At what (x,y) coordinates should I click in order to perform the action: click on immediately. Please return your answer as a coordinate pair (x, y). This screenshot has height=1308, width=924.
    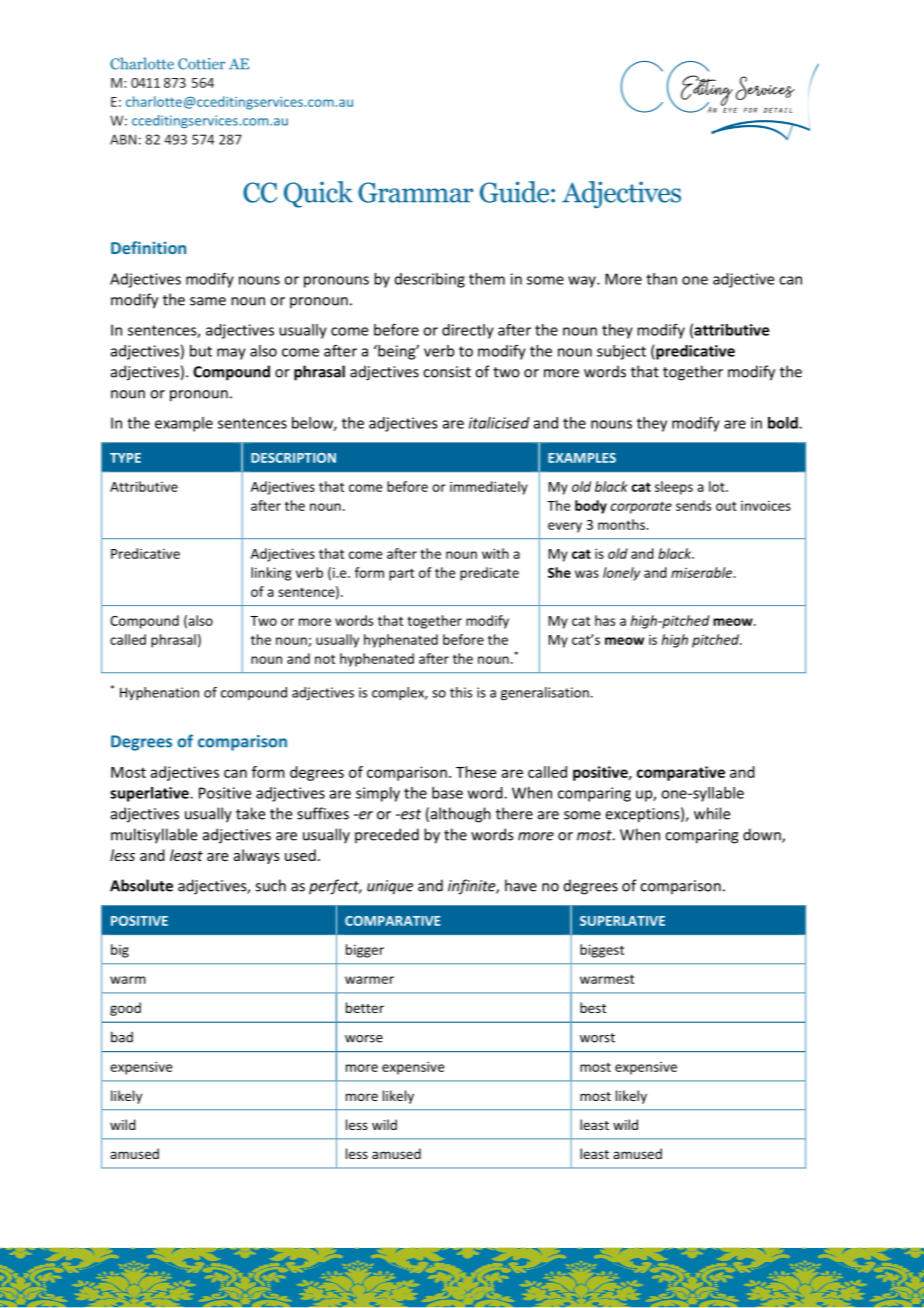
    Looking at the image, I should click on (489, 488).
